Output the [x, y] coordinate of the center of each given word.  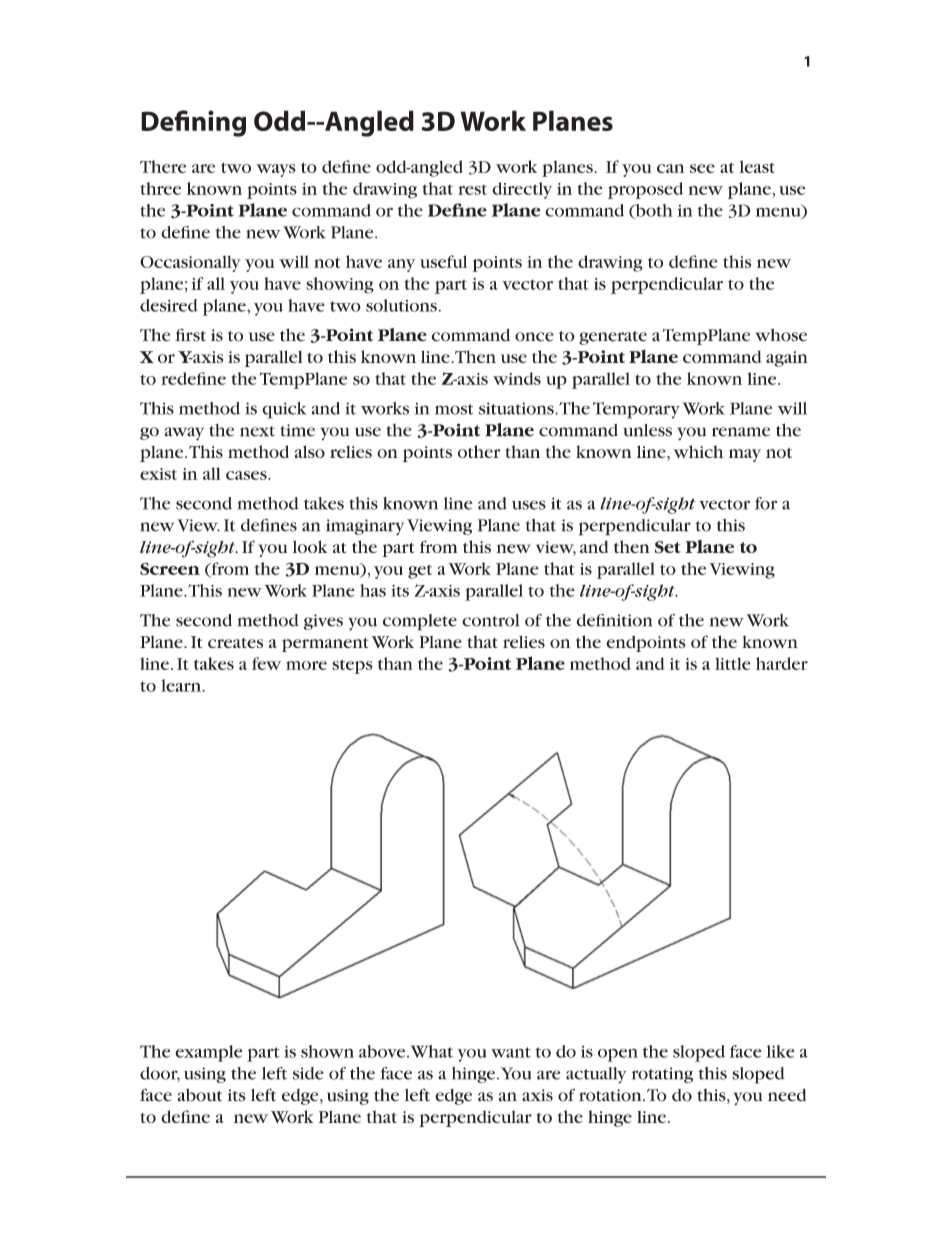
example [208, 1053]
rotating [662, 1075]
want [511, 1052]
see [702, 168]
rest [472, 189]
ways [276, 170]
